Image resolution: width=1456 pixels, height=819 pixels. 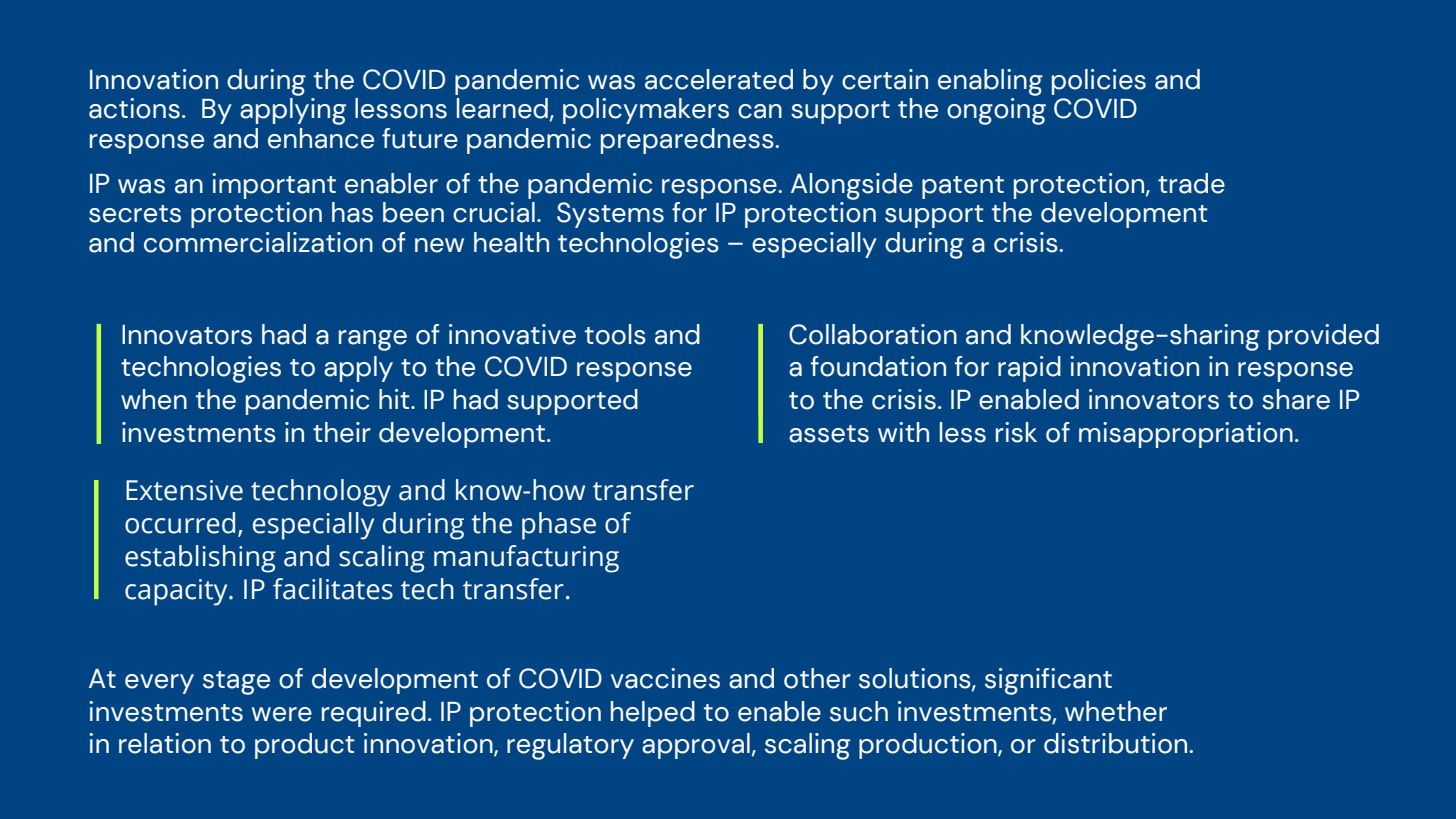 I want to click on enhance, so click(x=321, y=138).
